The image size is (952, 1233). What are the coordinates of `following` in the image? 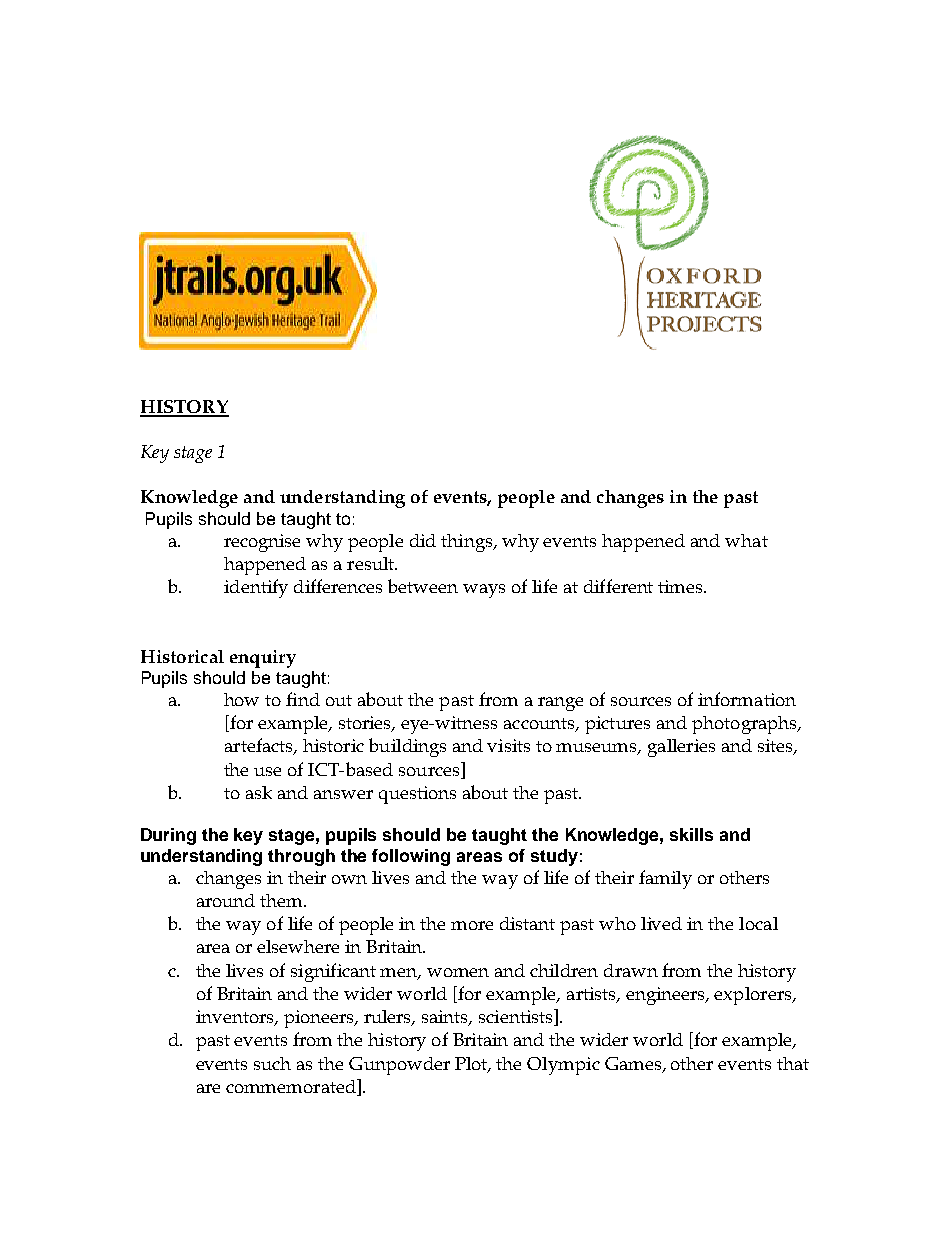 It's located at (411, 857).
